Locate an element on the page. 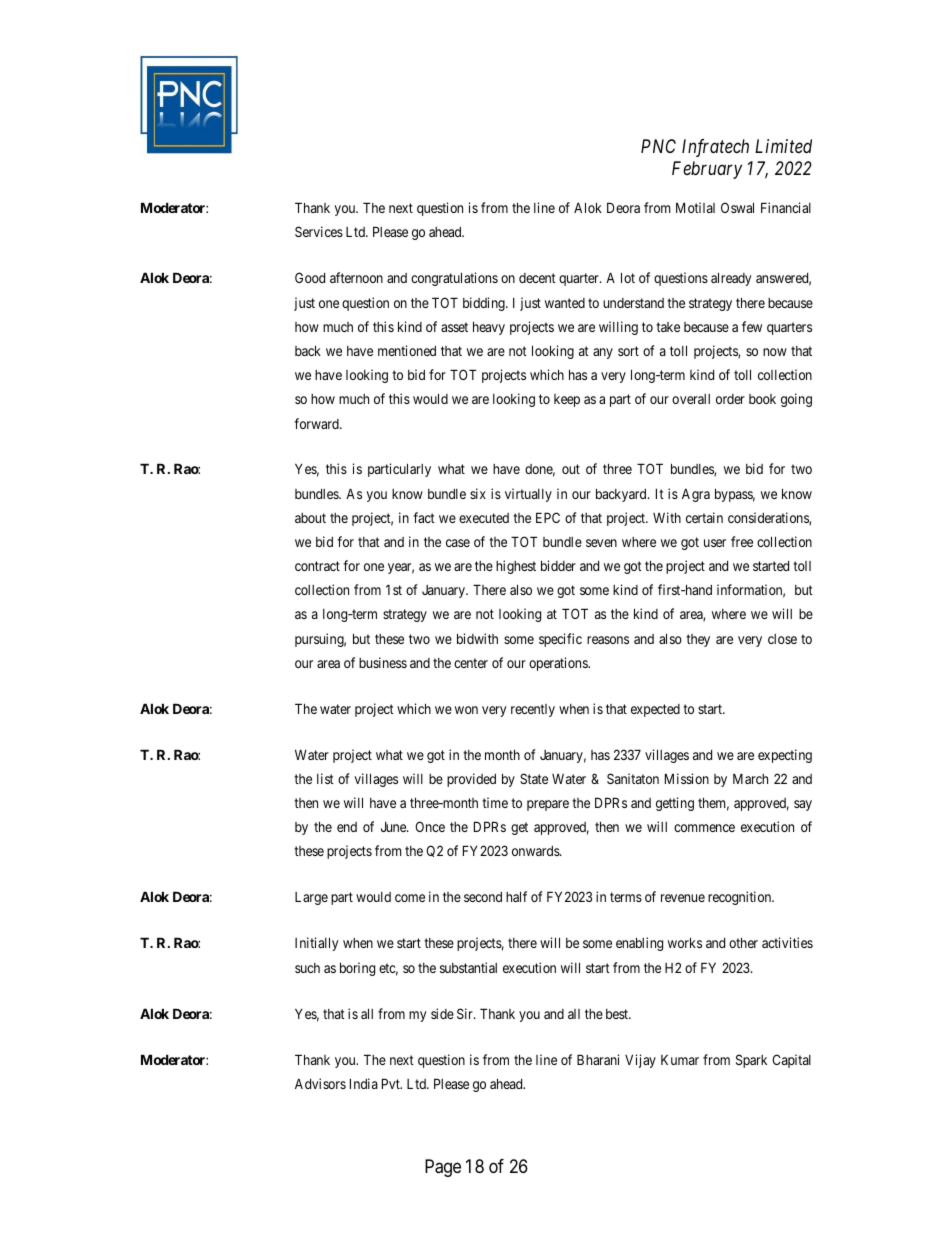 This page has width=952, height=1233. India is located at coordinates (364, 1083).
